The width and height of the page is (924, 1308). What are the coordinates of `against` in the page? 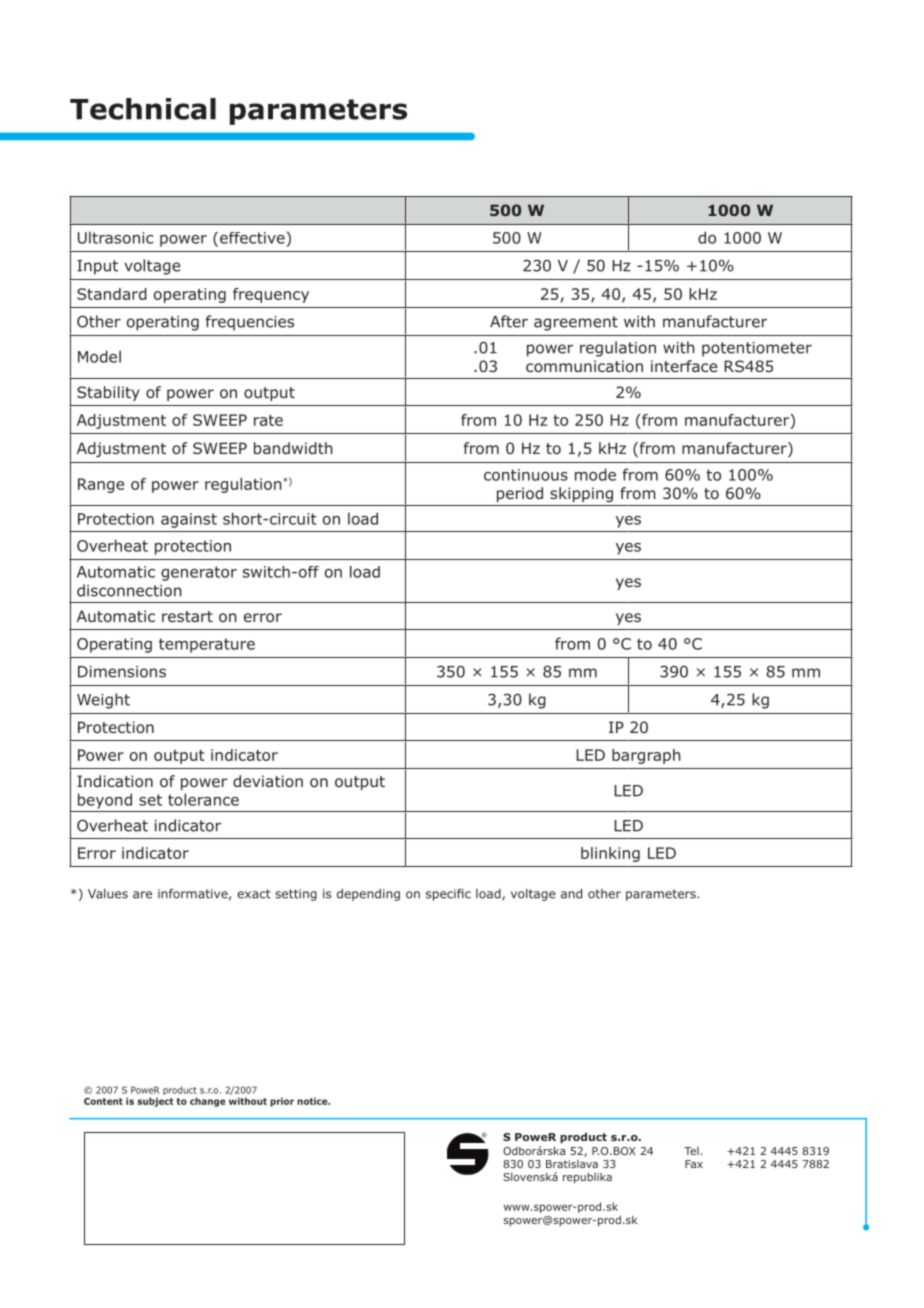 It's located at (189, 520).
